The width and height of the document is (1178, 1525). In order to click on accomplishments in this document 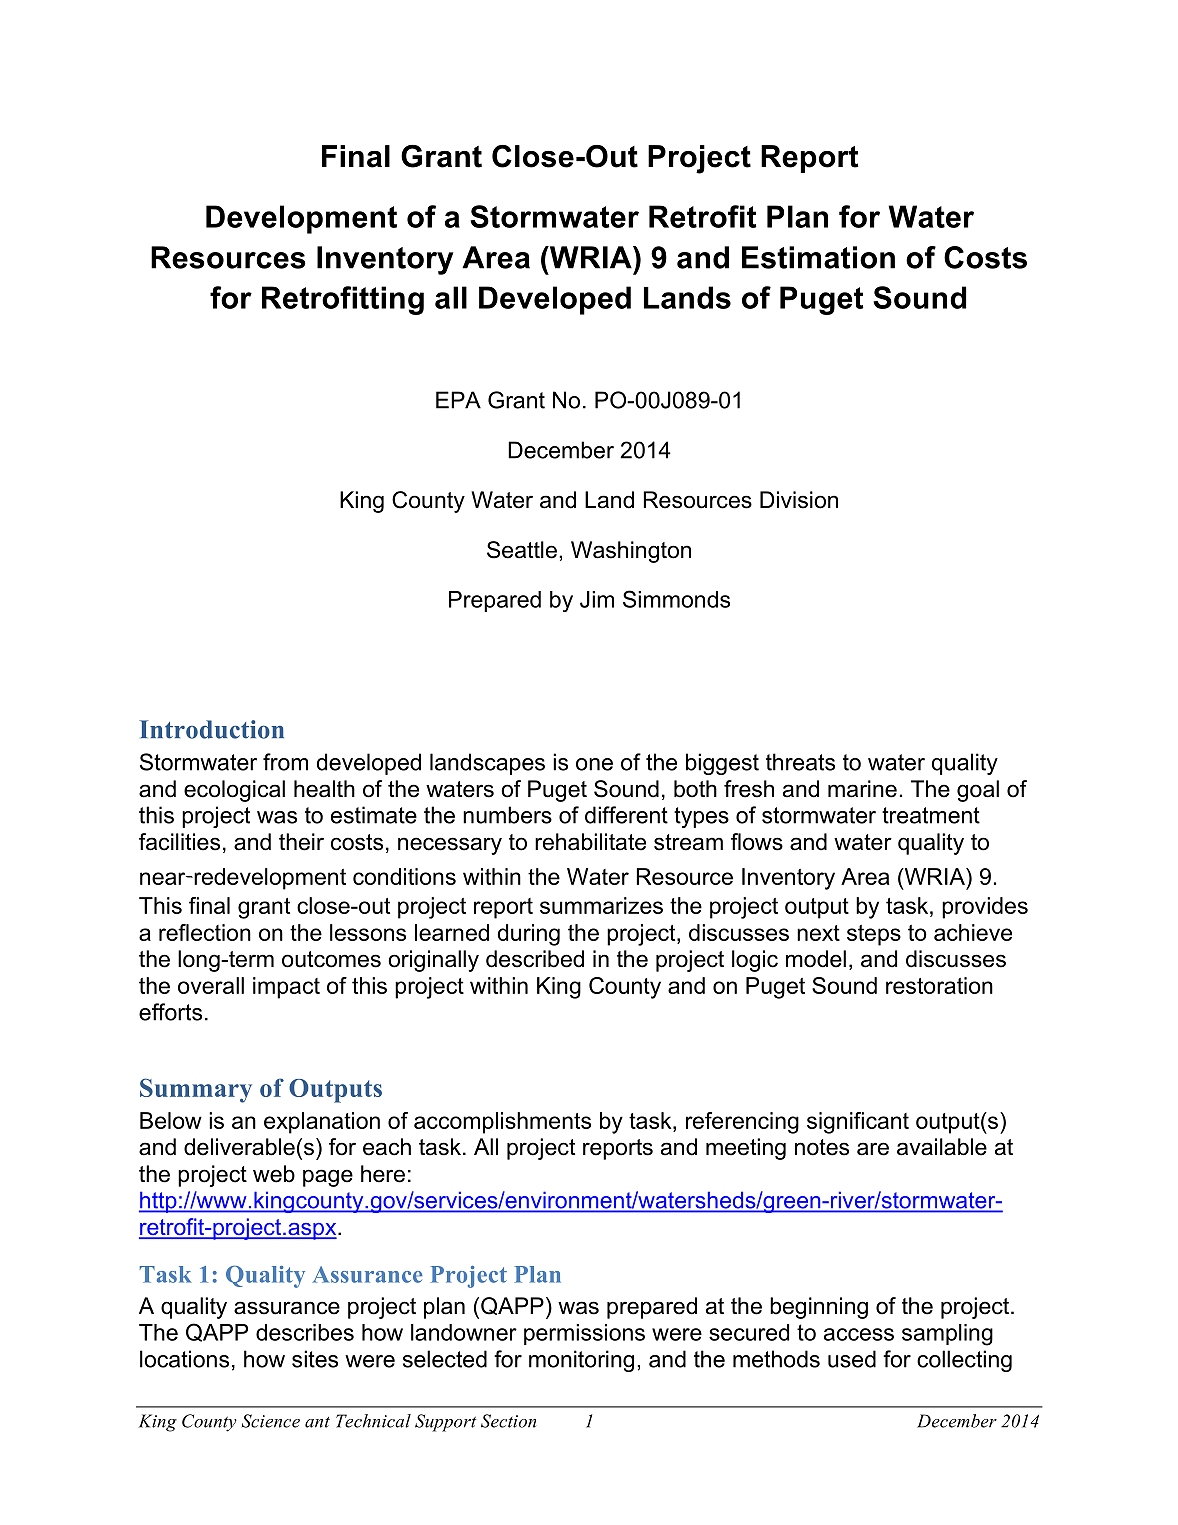, I will do `click(502, 1123)`.
